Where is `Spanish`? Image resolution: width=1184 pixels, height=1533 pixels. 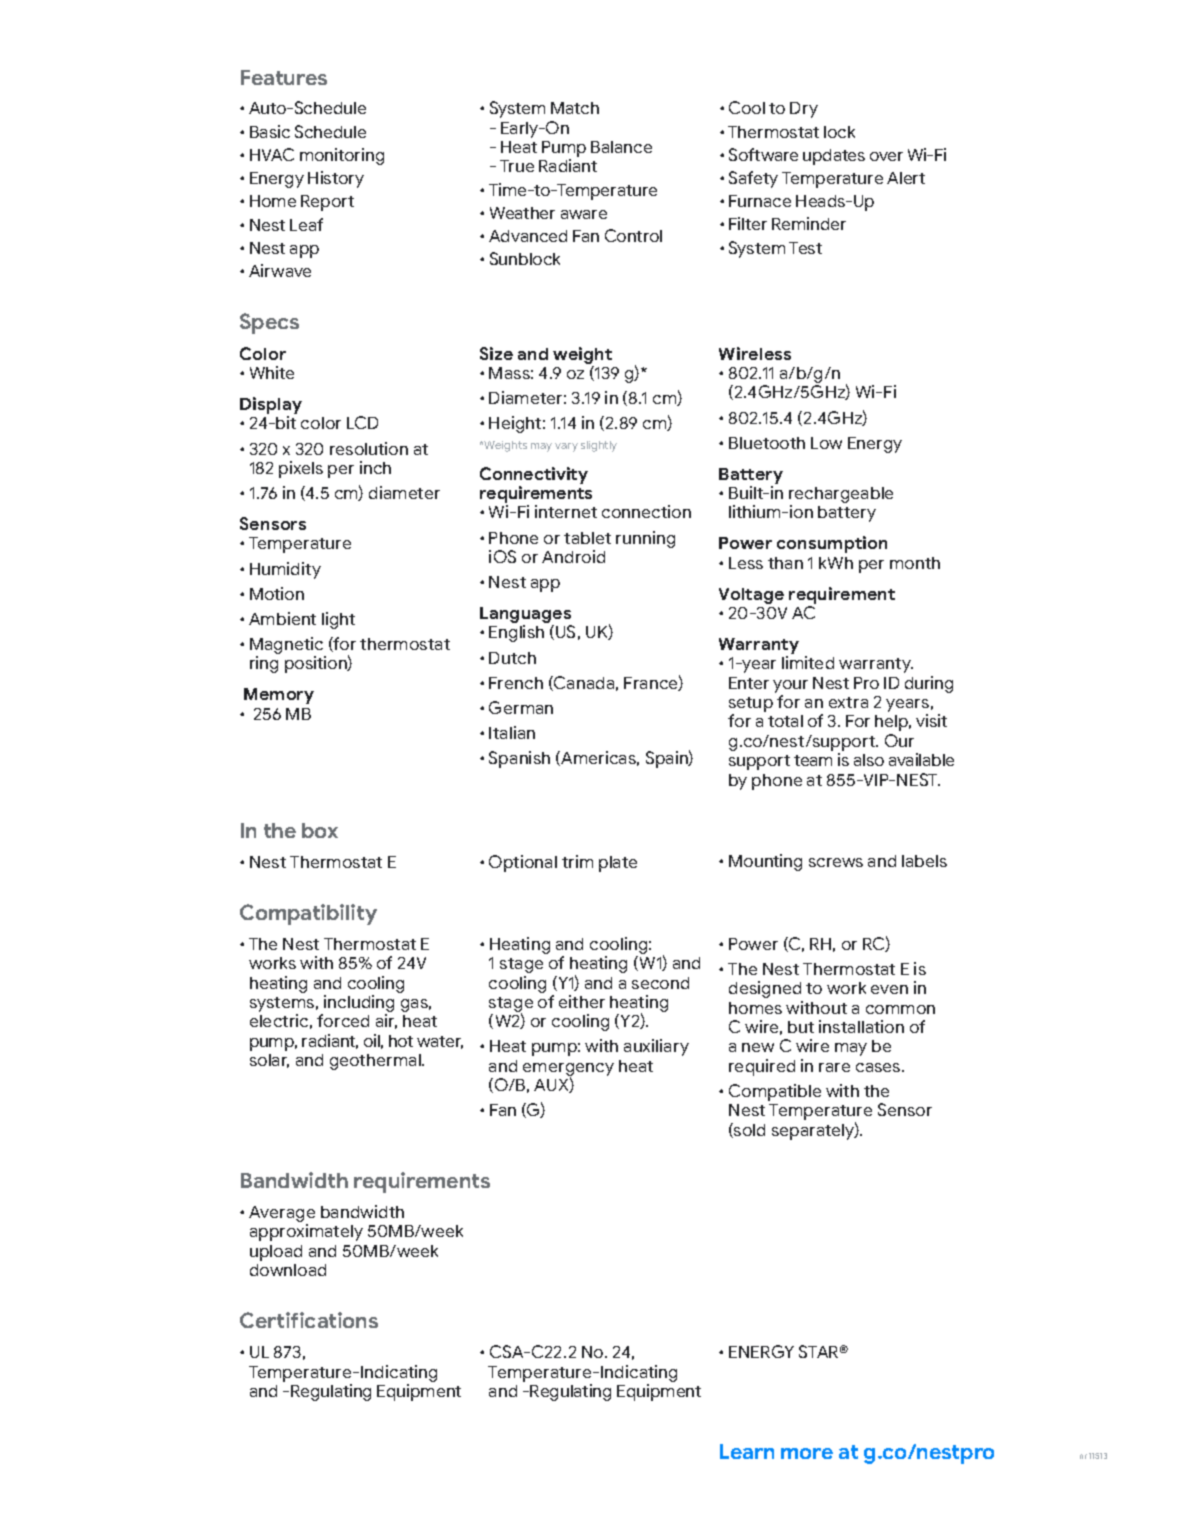
Spanish is located at coordinates (519, 759).
